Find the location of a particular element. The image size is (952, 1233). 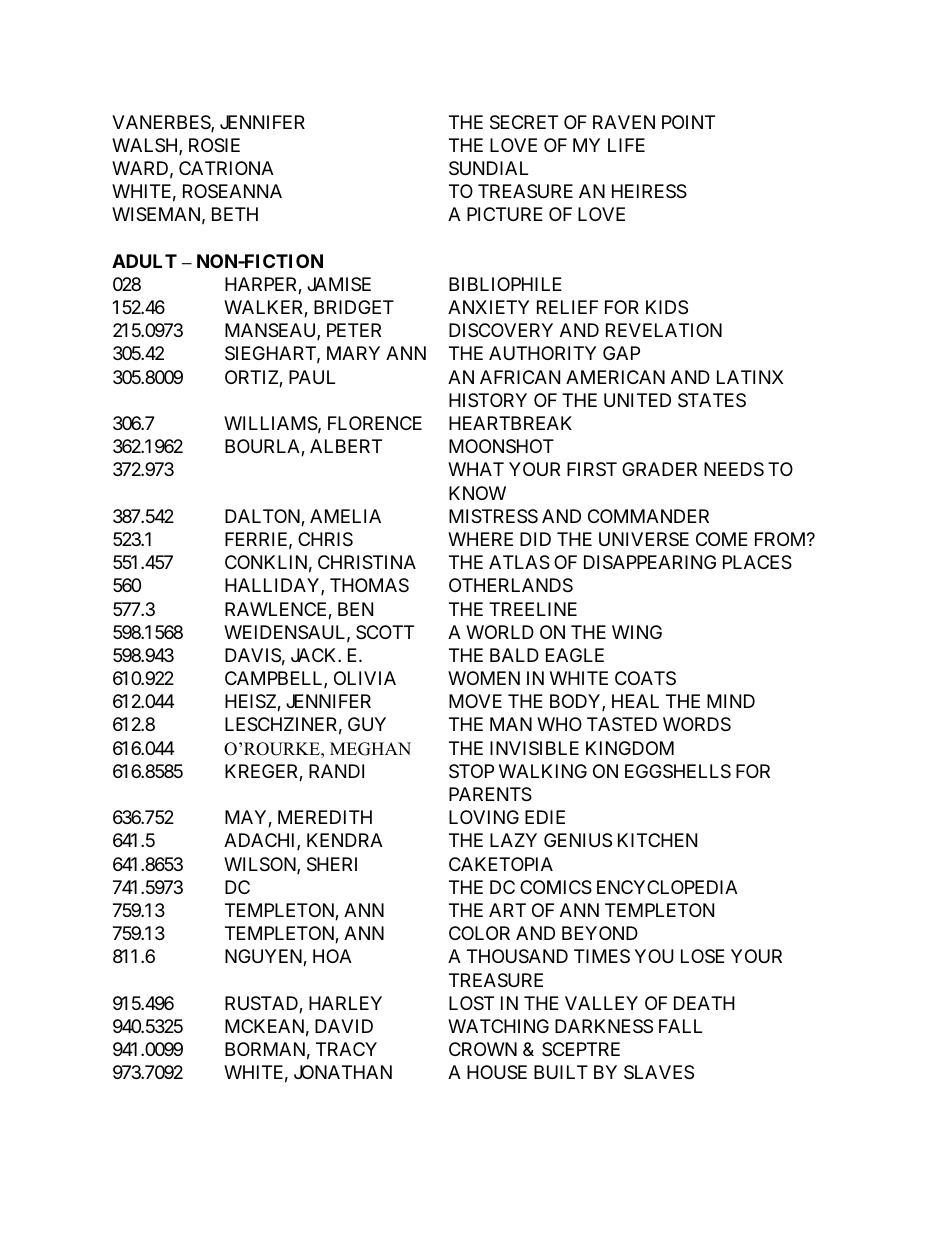

SECRET is located at coordinates (524, 122).
